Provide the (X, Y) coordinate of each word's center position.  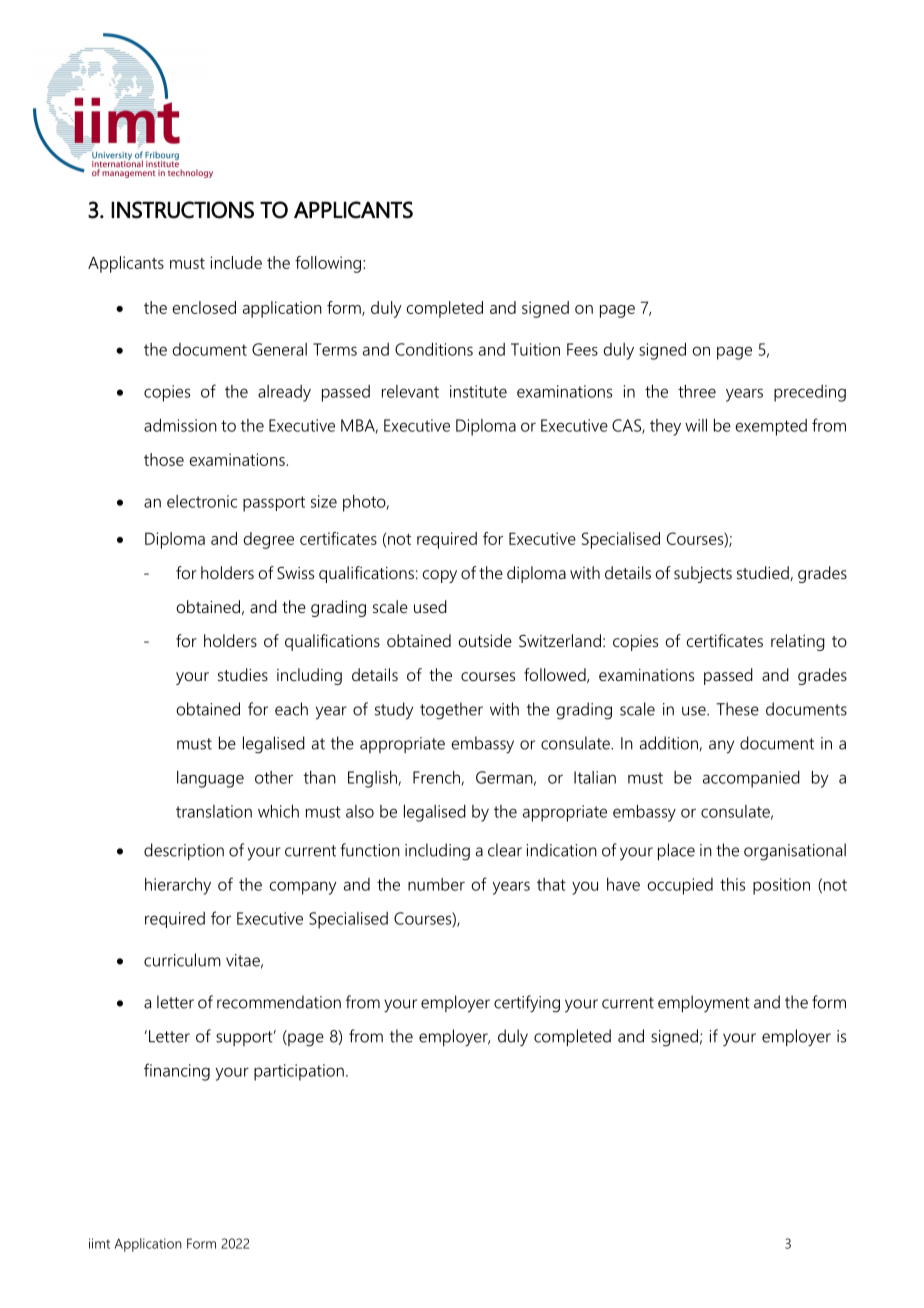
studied (764, 573)
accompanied (751, 779)
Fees (582, 349)
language (210, 779)
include (236, 262)
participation (299, 1072)
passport (274, 504)
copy (440, 576)
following (328, 264)
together (451, 711)
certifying (527, 1004)
